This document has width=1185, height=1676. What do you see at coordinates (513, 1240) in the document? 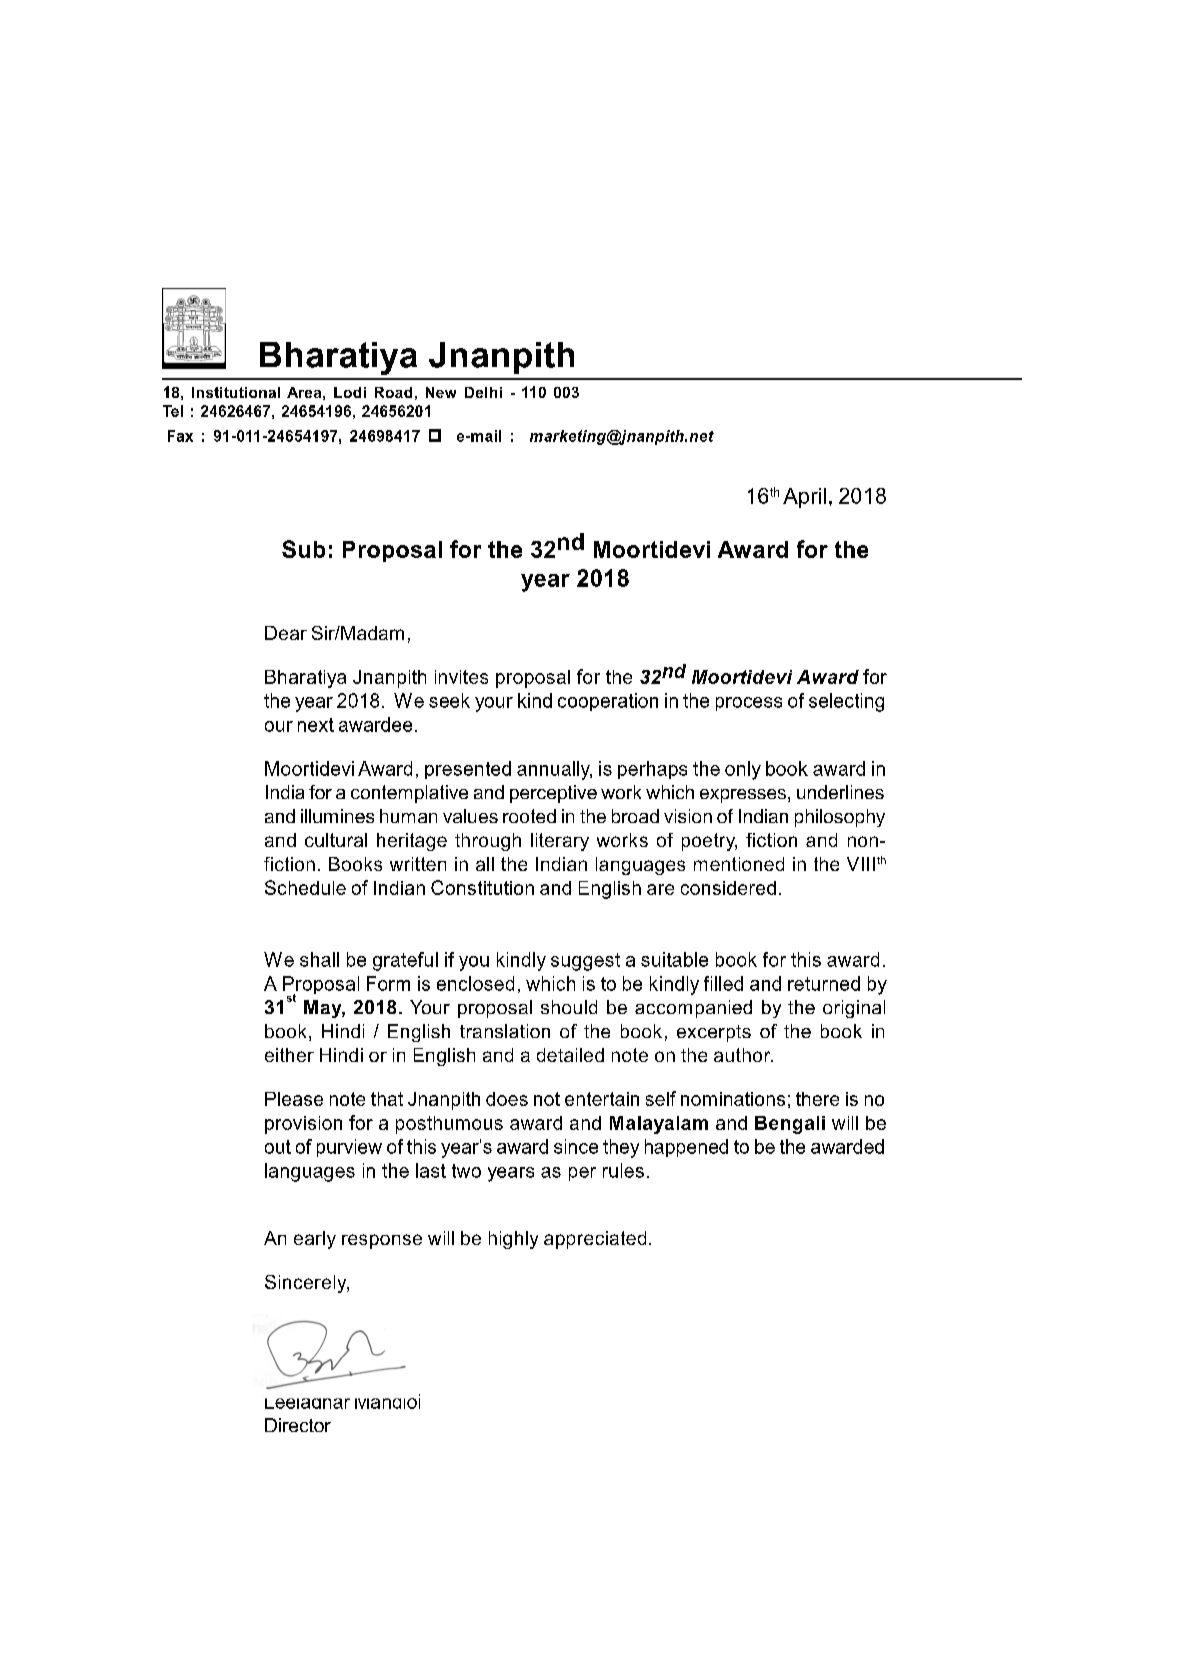
I see `highly` at bounding box center [513, 1240].
